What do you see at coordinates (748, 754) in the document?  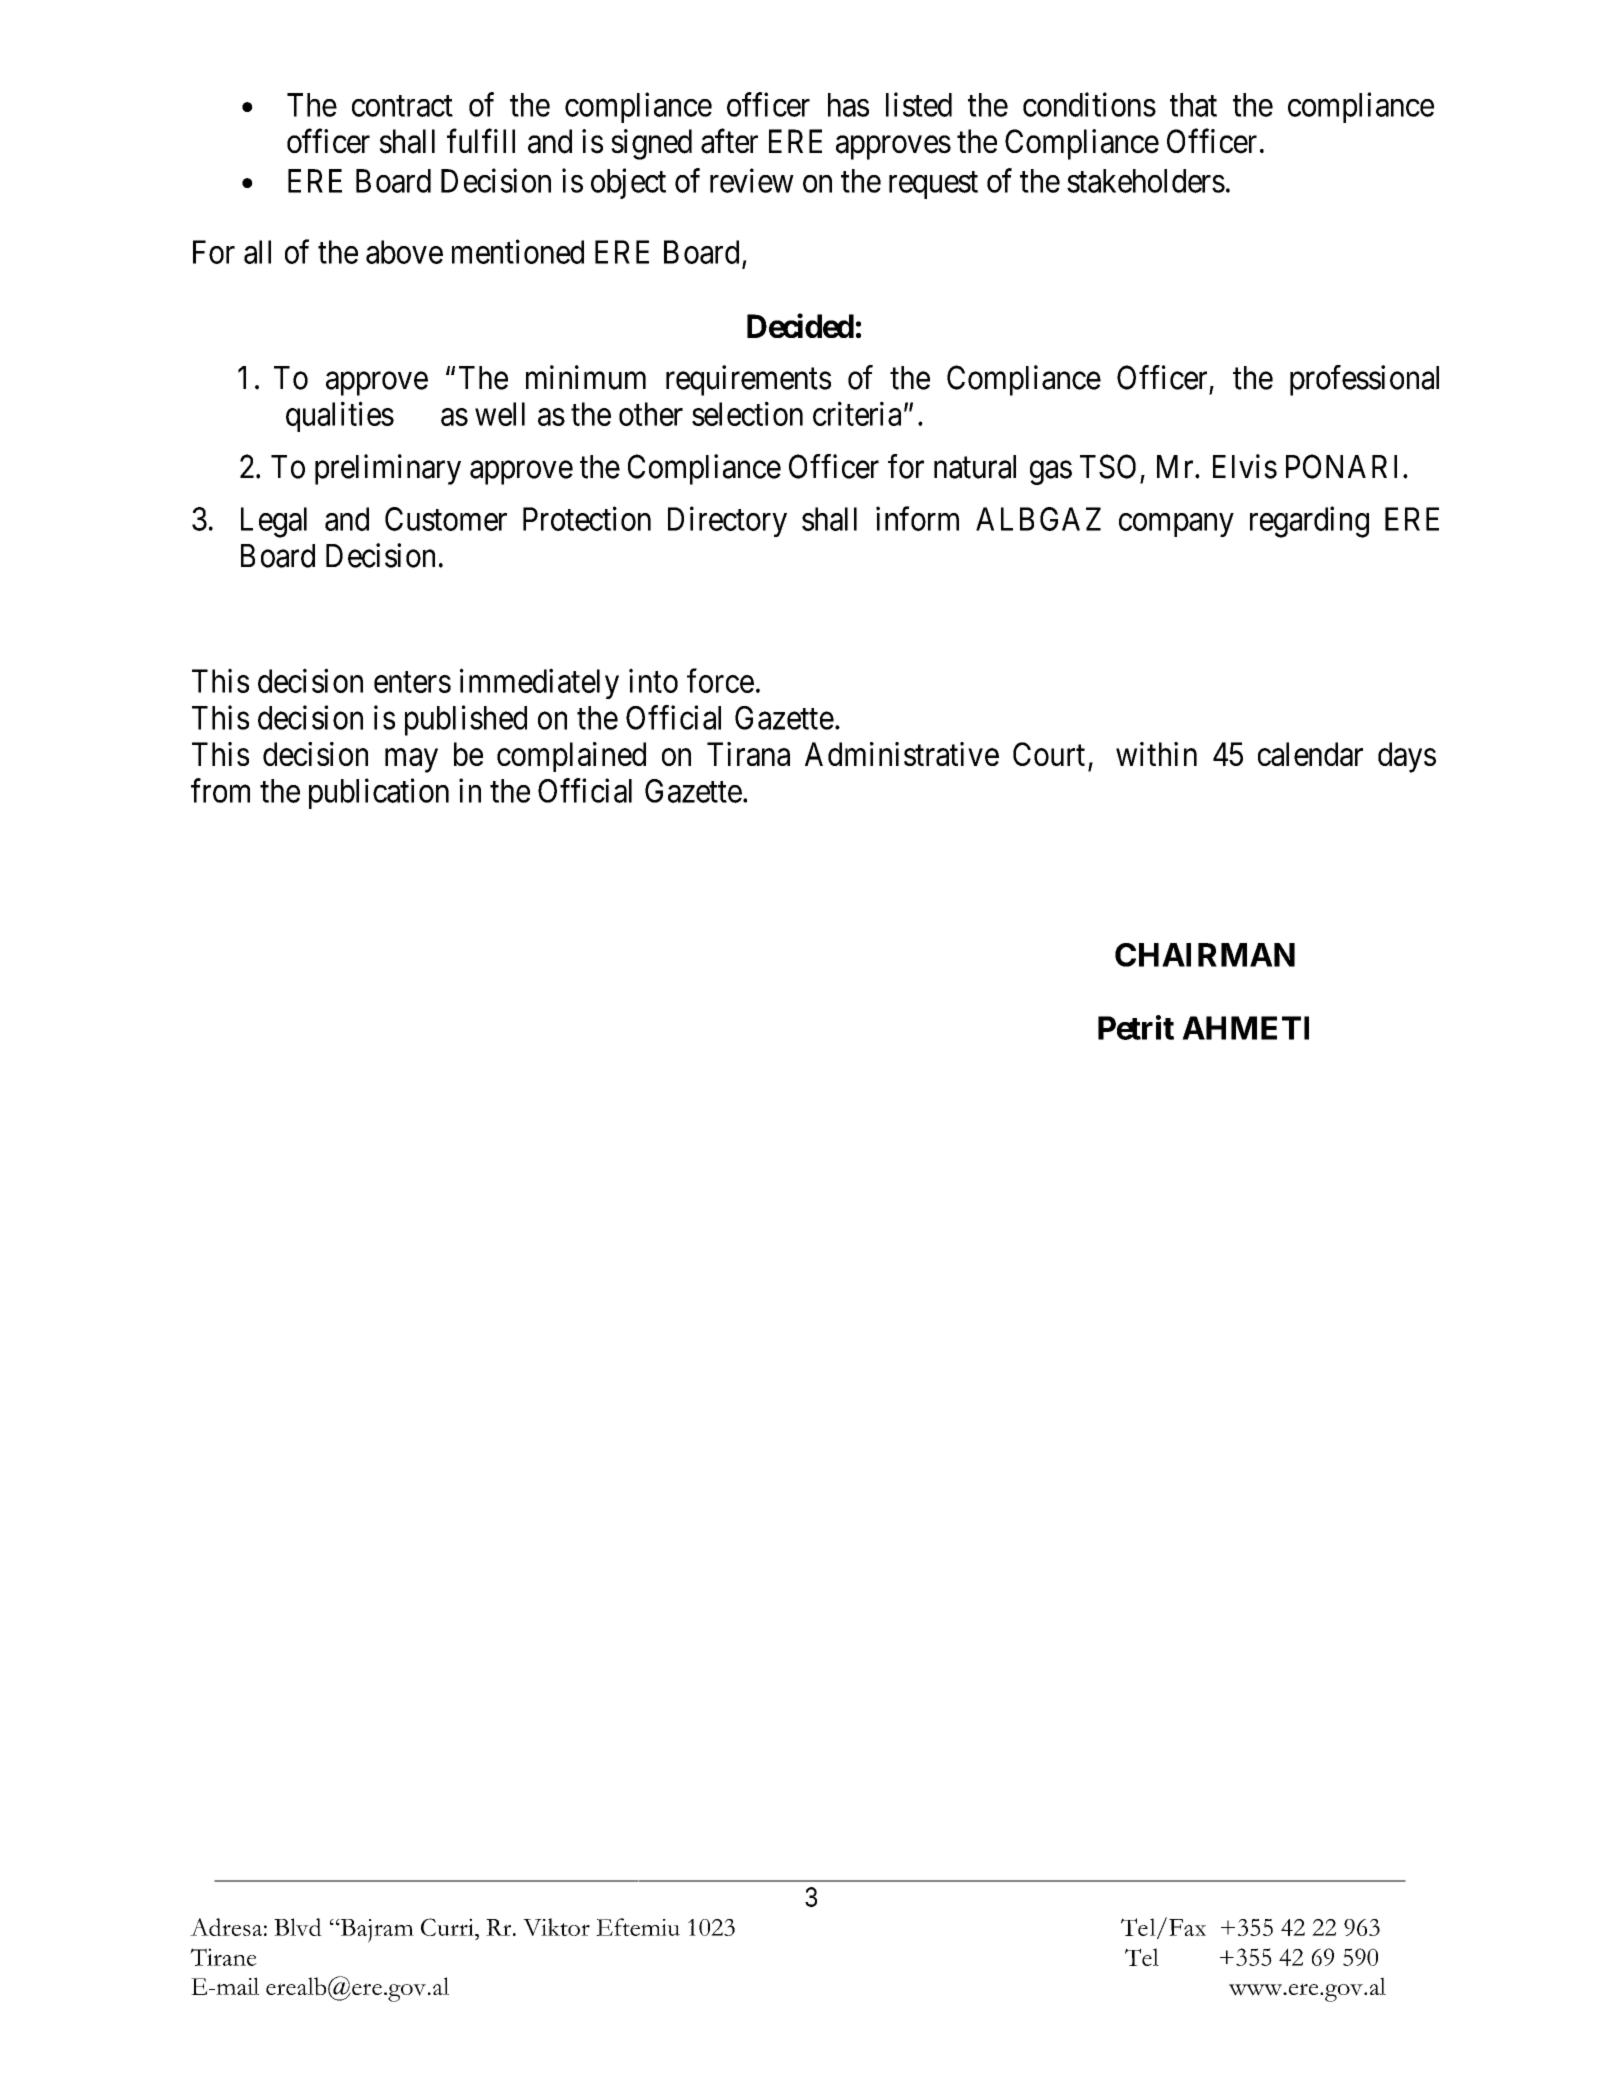 I see `Tirana` at bounding box center [748, 754].
